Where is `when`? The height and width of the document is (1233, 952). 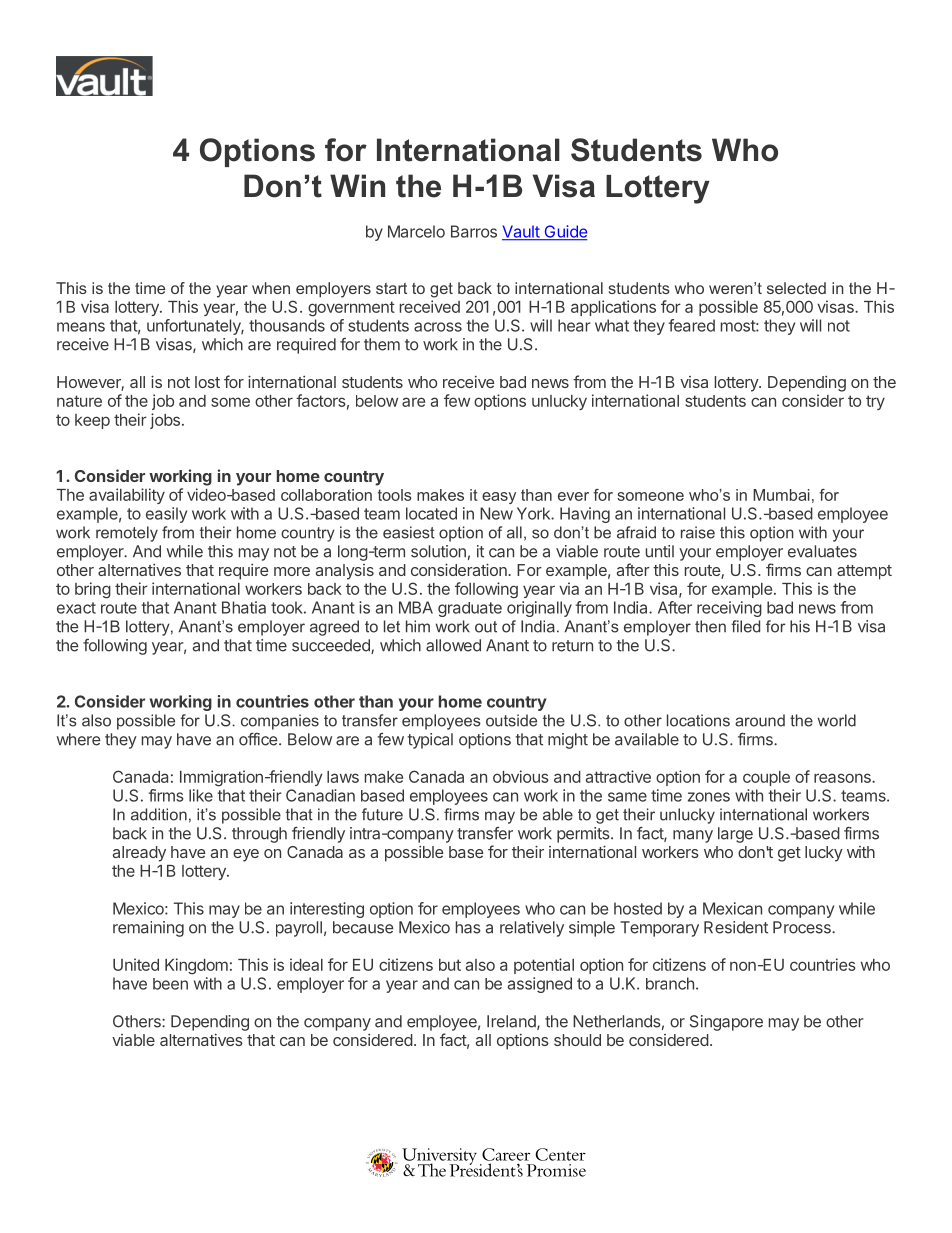
when is located at coordinates (271, 288).
